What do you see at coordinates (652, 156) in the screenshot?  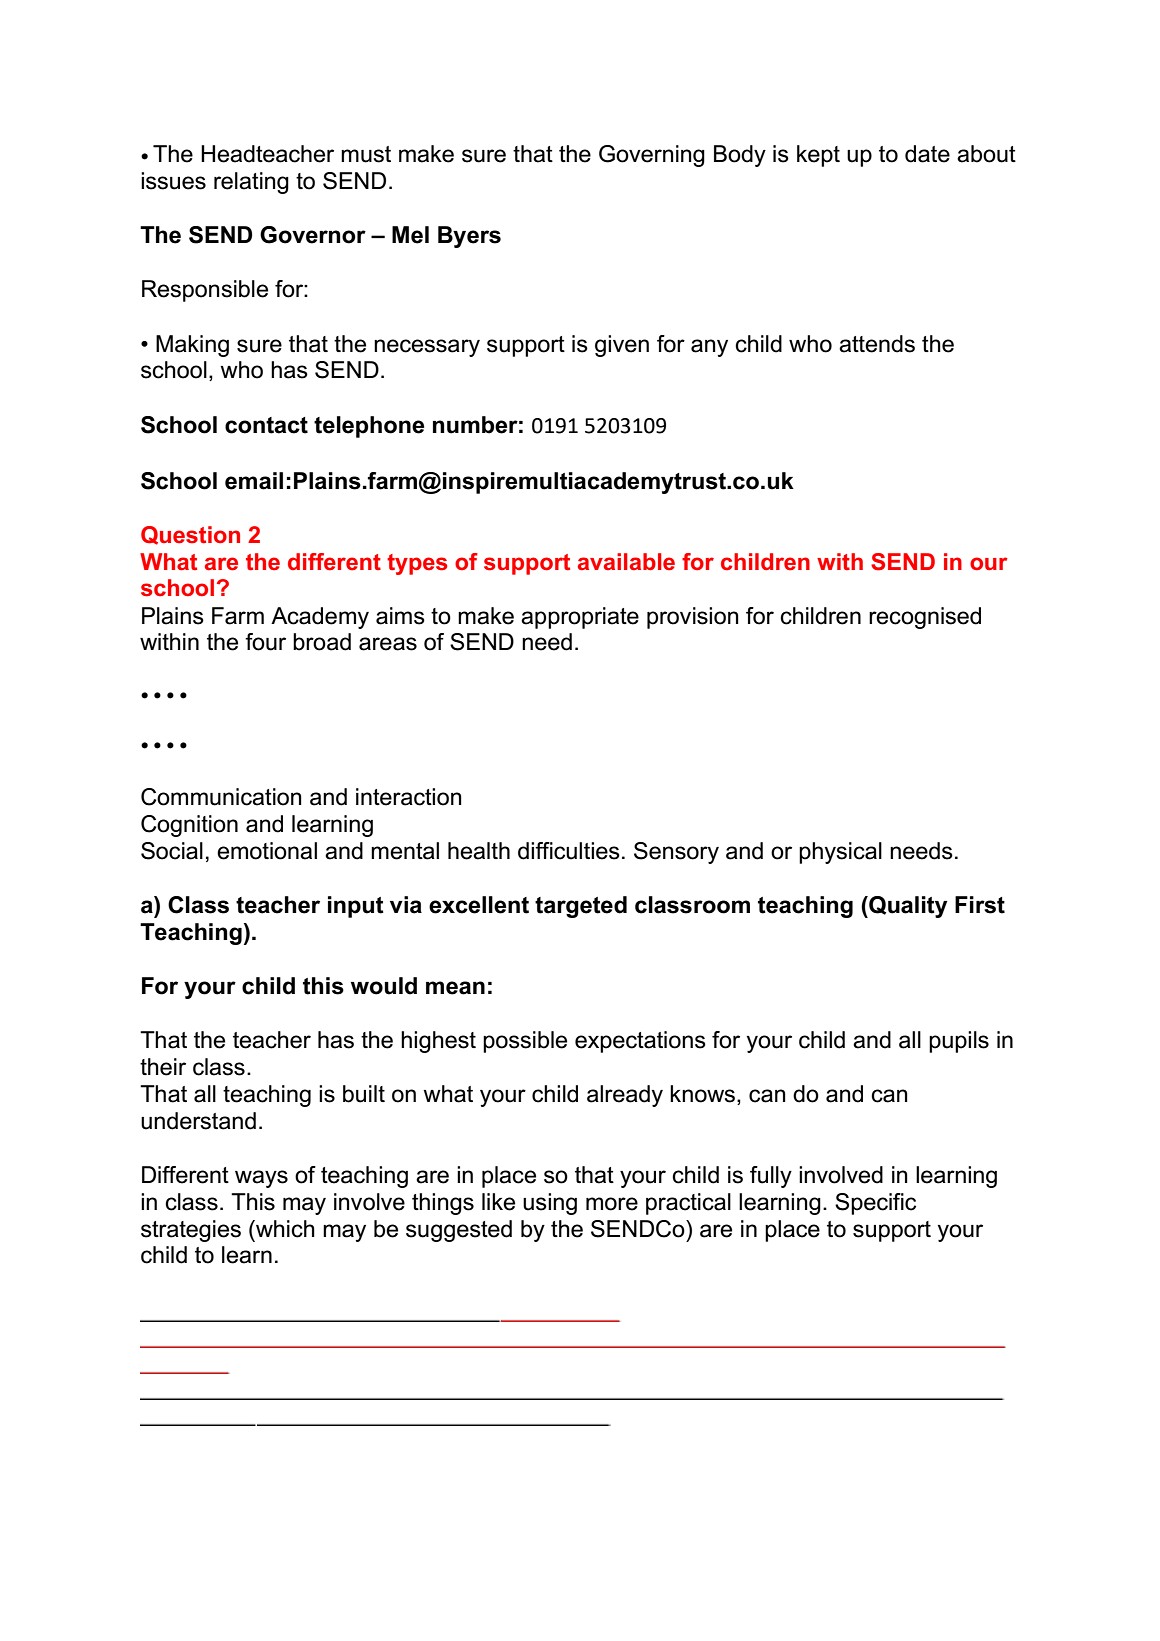 I see `Governing` at bounding box center [652, 156].
